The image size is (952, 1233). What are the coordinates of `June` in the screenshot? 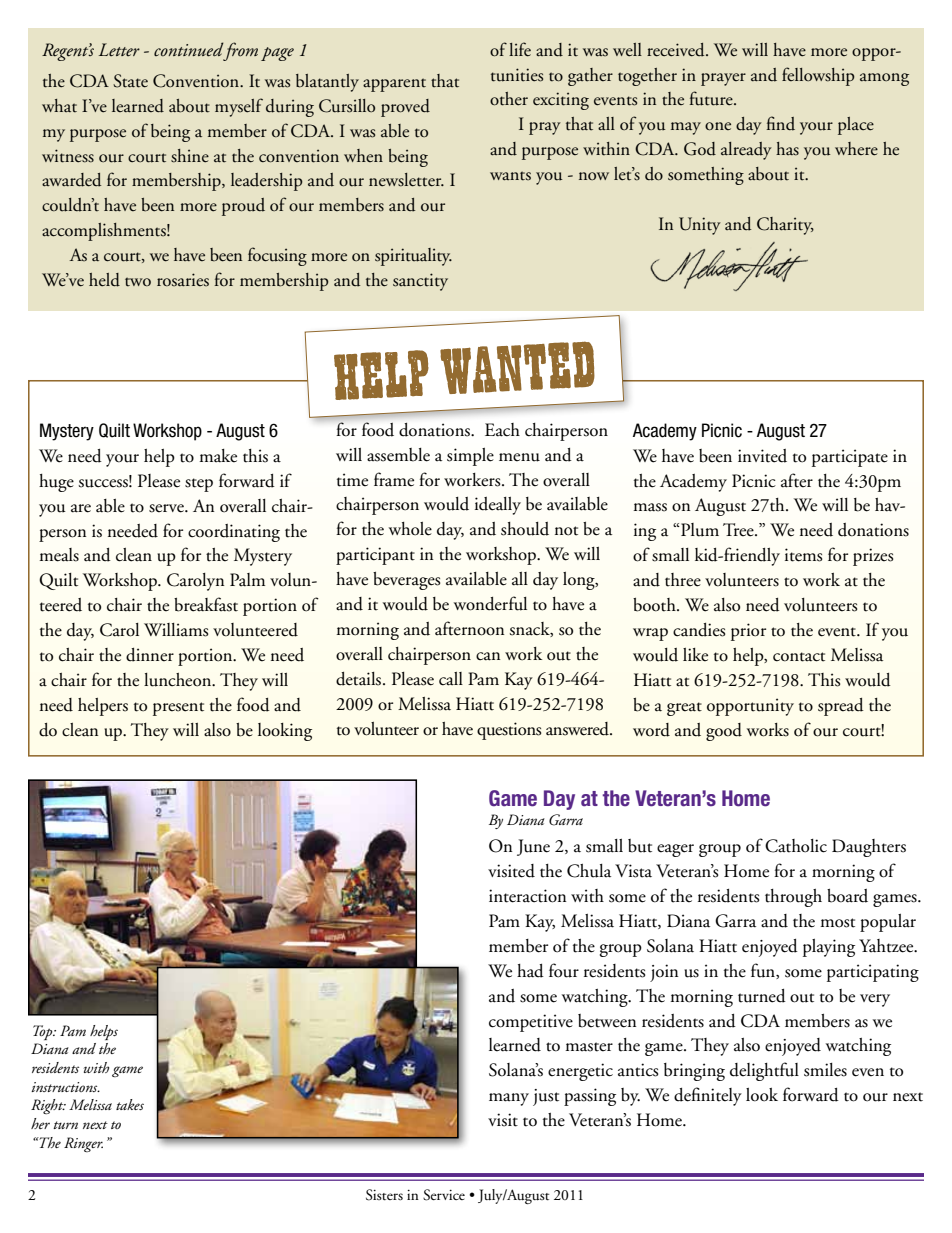 It's located at (533, 847).
